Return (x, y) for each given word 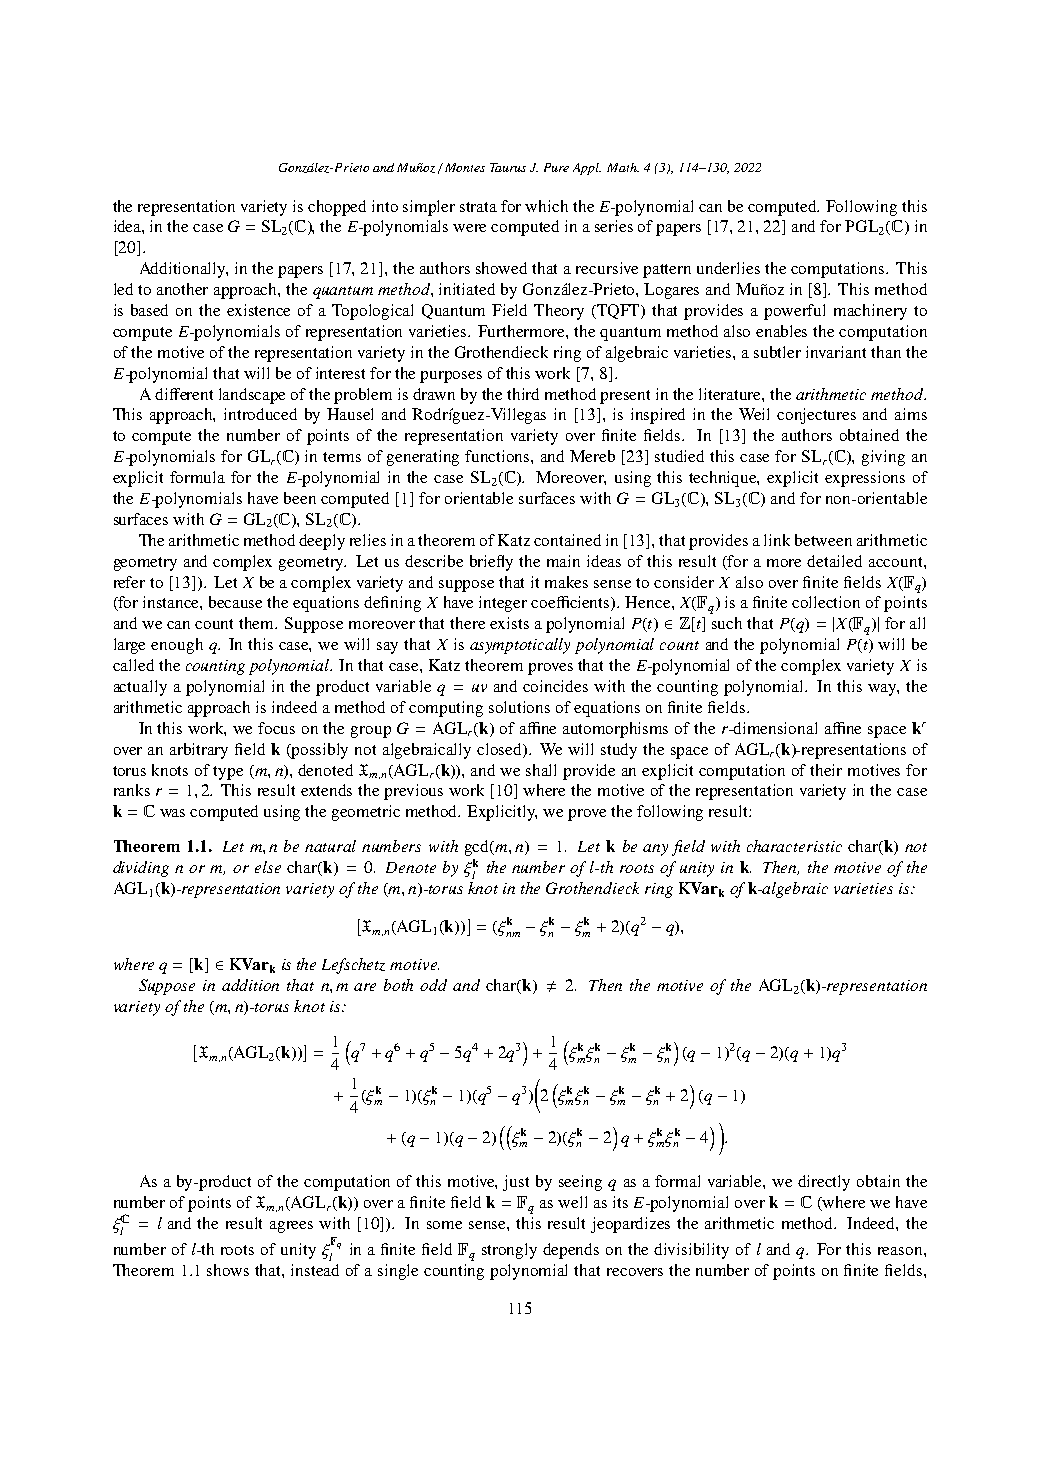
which (546, 206)
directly (824, 1183)
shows (228, 1270)
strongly (509, 1251)
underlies (728, 268)
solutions (519, 707)
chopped (337, 208)
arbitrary (199, 751)
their (826, 770)
